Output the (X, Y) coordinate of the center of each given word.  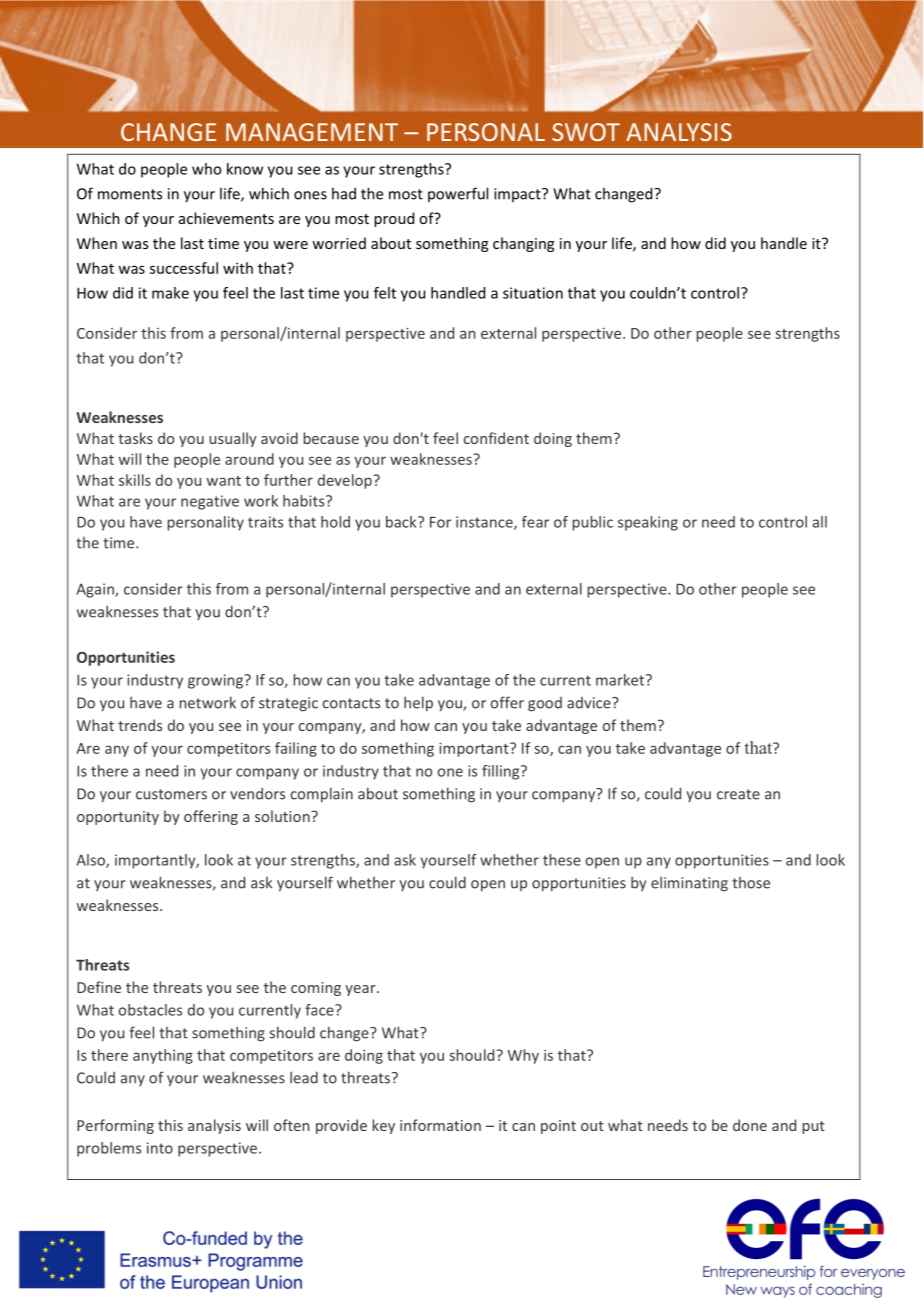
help (418, 703)
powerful (458, 194)
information (440, 1125)
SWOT (586, 132)
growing (217, 681)
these (562, 860)
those (751, 883)
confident (496, 438)
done (750, 1125)
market (621, 680)
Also (92, 861)
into (160, 1148)
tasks (135, 438)
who (206, 169)
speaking (648, 523)
